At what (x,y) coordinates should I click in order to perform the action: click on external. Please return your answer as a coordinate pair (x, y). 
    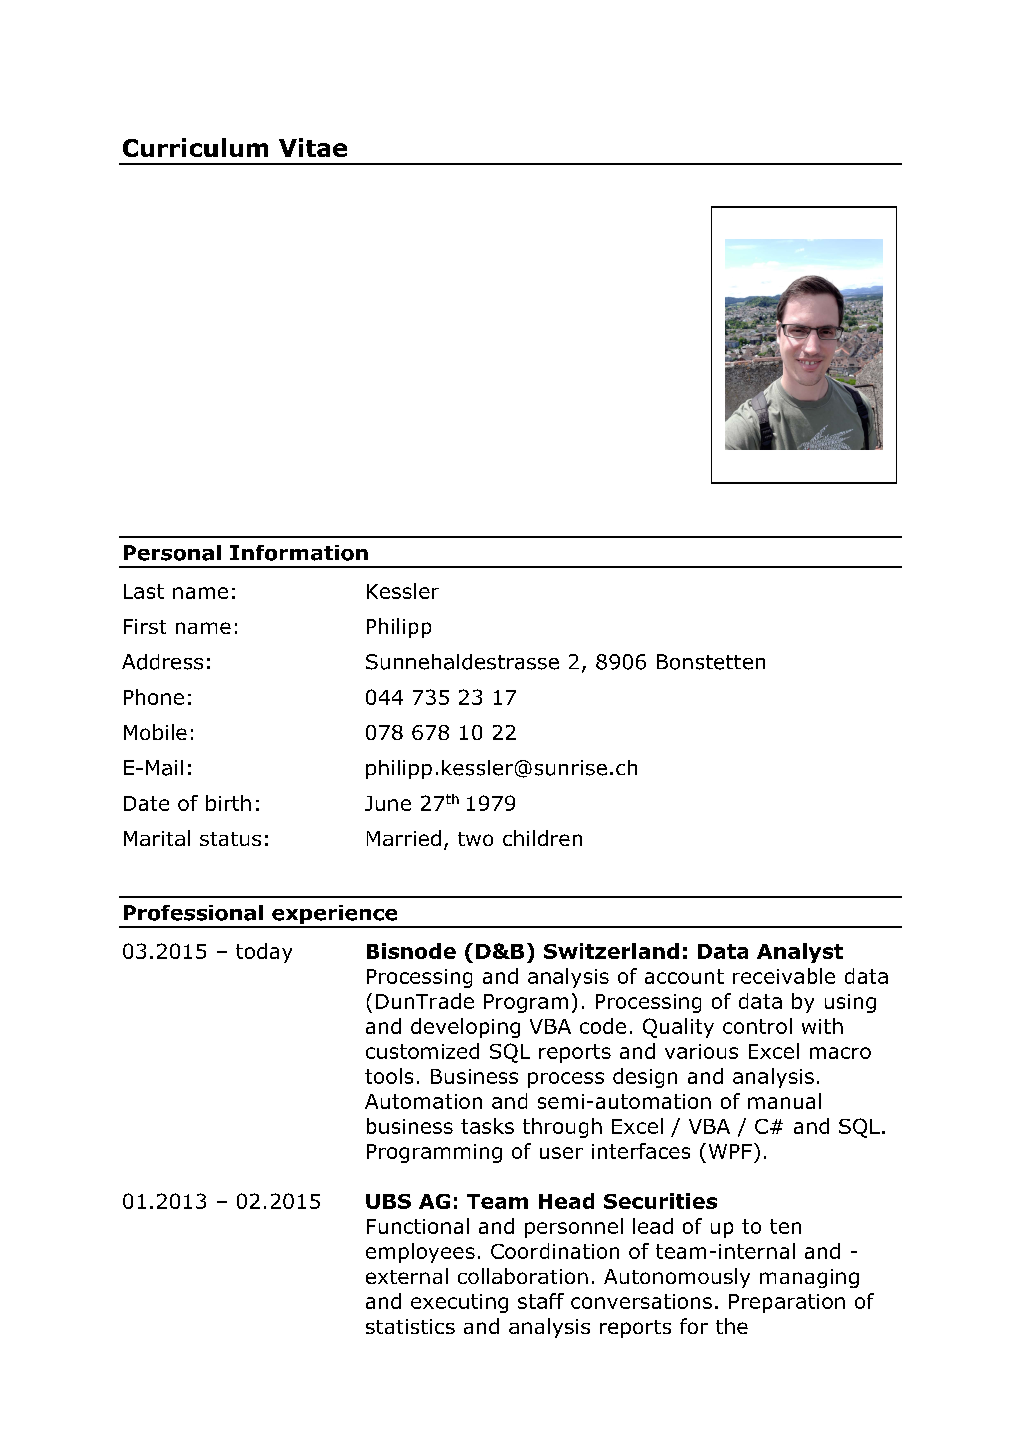
    Looking at the image, I should click on (407, 1276).
